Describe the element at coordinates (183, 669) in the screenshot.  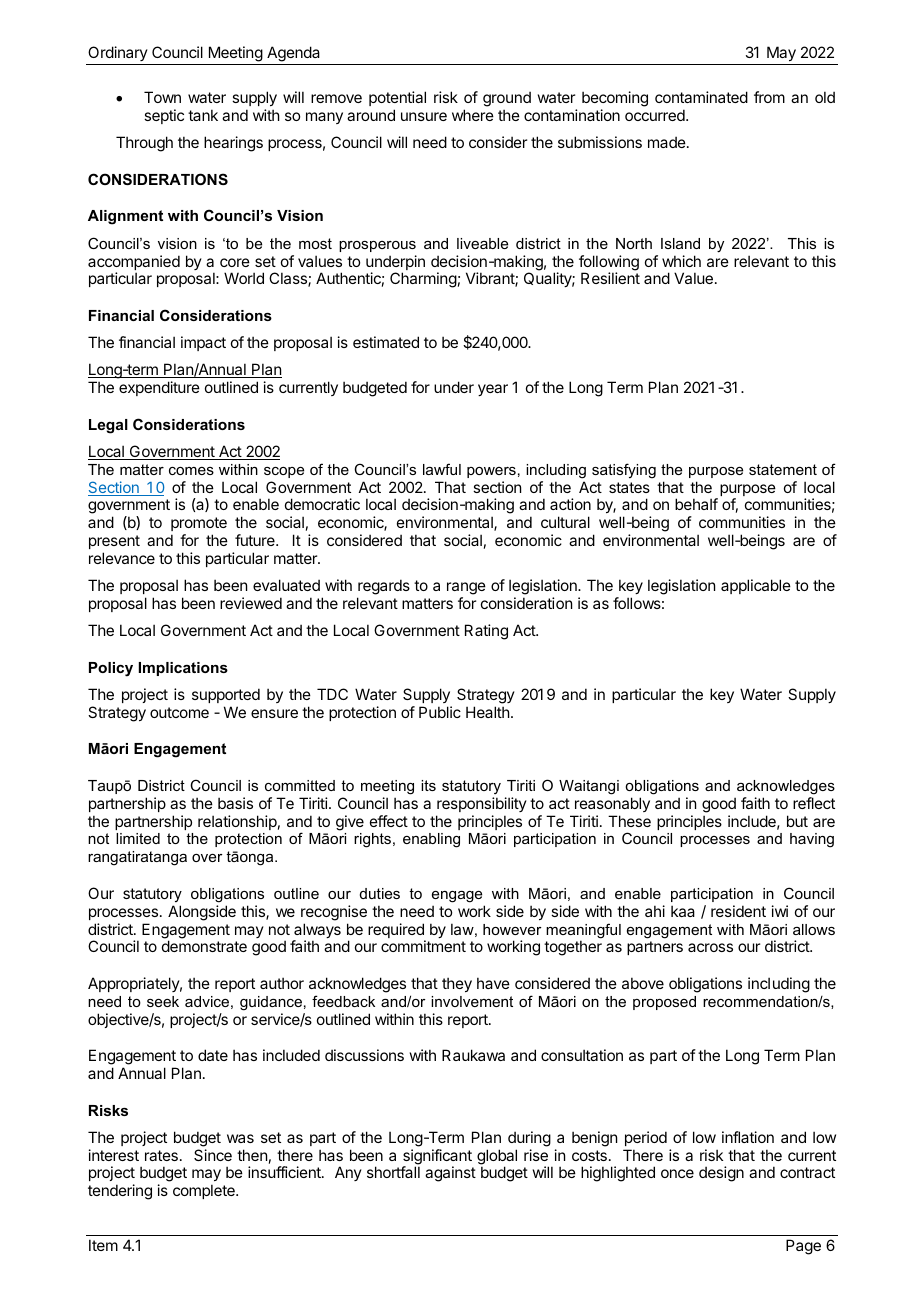
I see `Implications` at that location.
